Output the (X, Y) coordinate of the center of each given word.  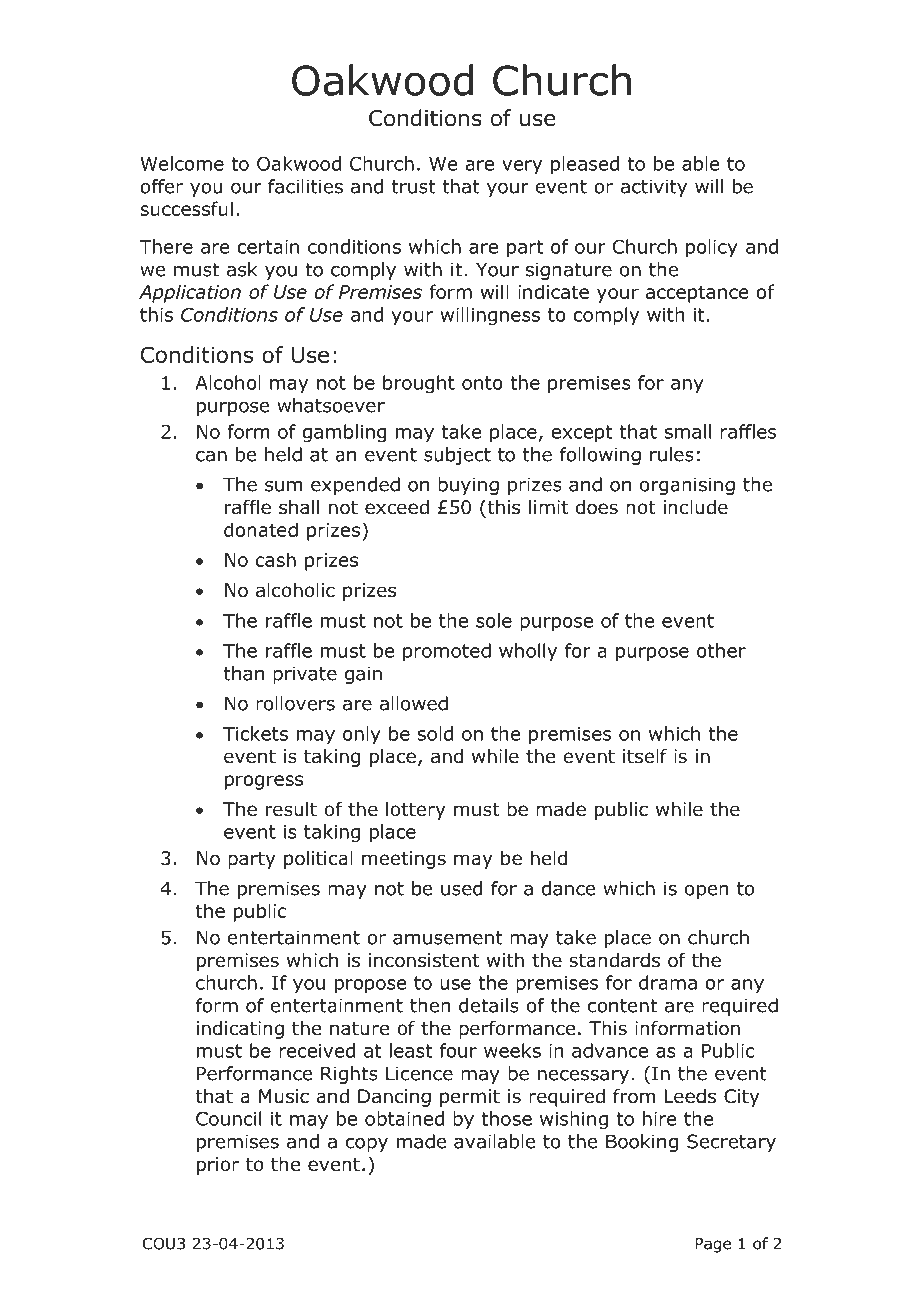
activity (654, 188)
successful (186, 208)
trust (414, 187)
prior (218, 1166)
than (244, 673)
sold (435, 733)
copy (367, 1145)
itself (645, 756)
